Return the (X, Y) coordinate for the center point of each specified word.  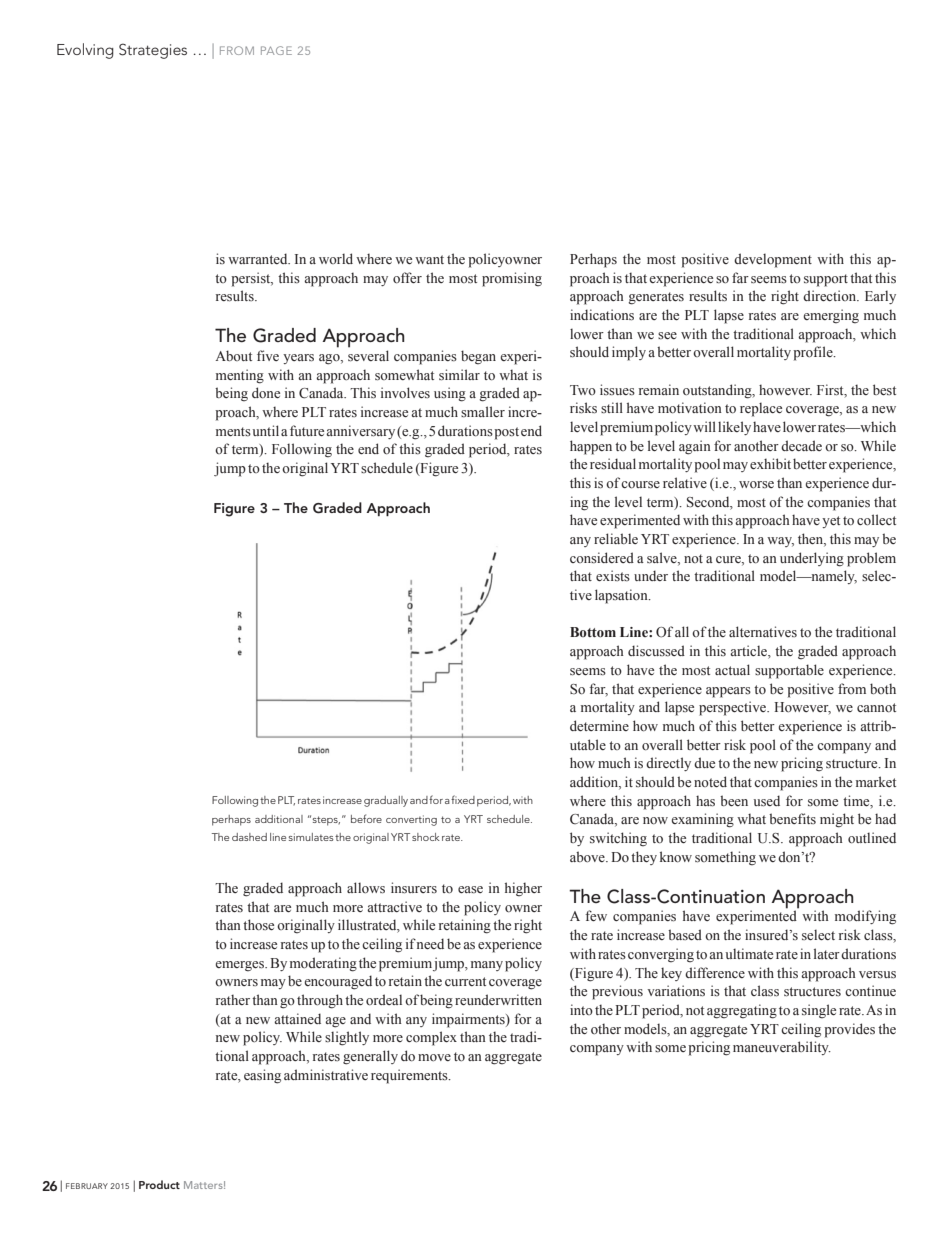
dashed (249, 837)
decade (801, 445)
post (506, 433)
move (434, 1057)
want (429, 259)
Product (159, 1184)
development (773, 260)
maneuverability (782, 1048)
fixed (463, 799)
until (266, 430)
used (767, 801)
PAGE (276, 50)
